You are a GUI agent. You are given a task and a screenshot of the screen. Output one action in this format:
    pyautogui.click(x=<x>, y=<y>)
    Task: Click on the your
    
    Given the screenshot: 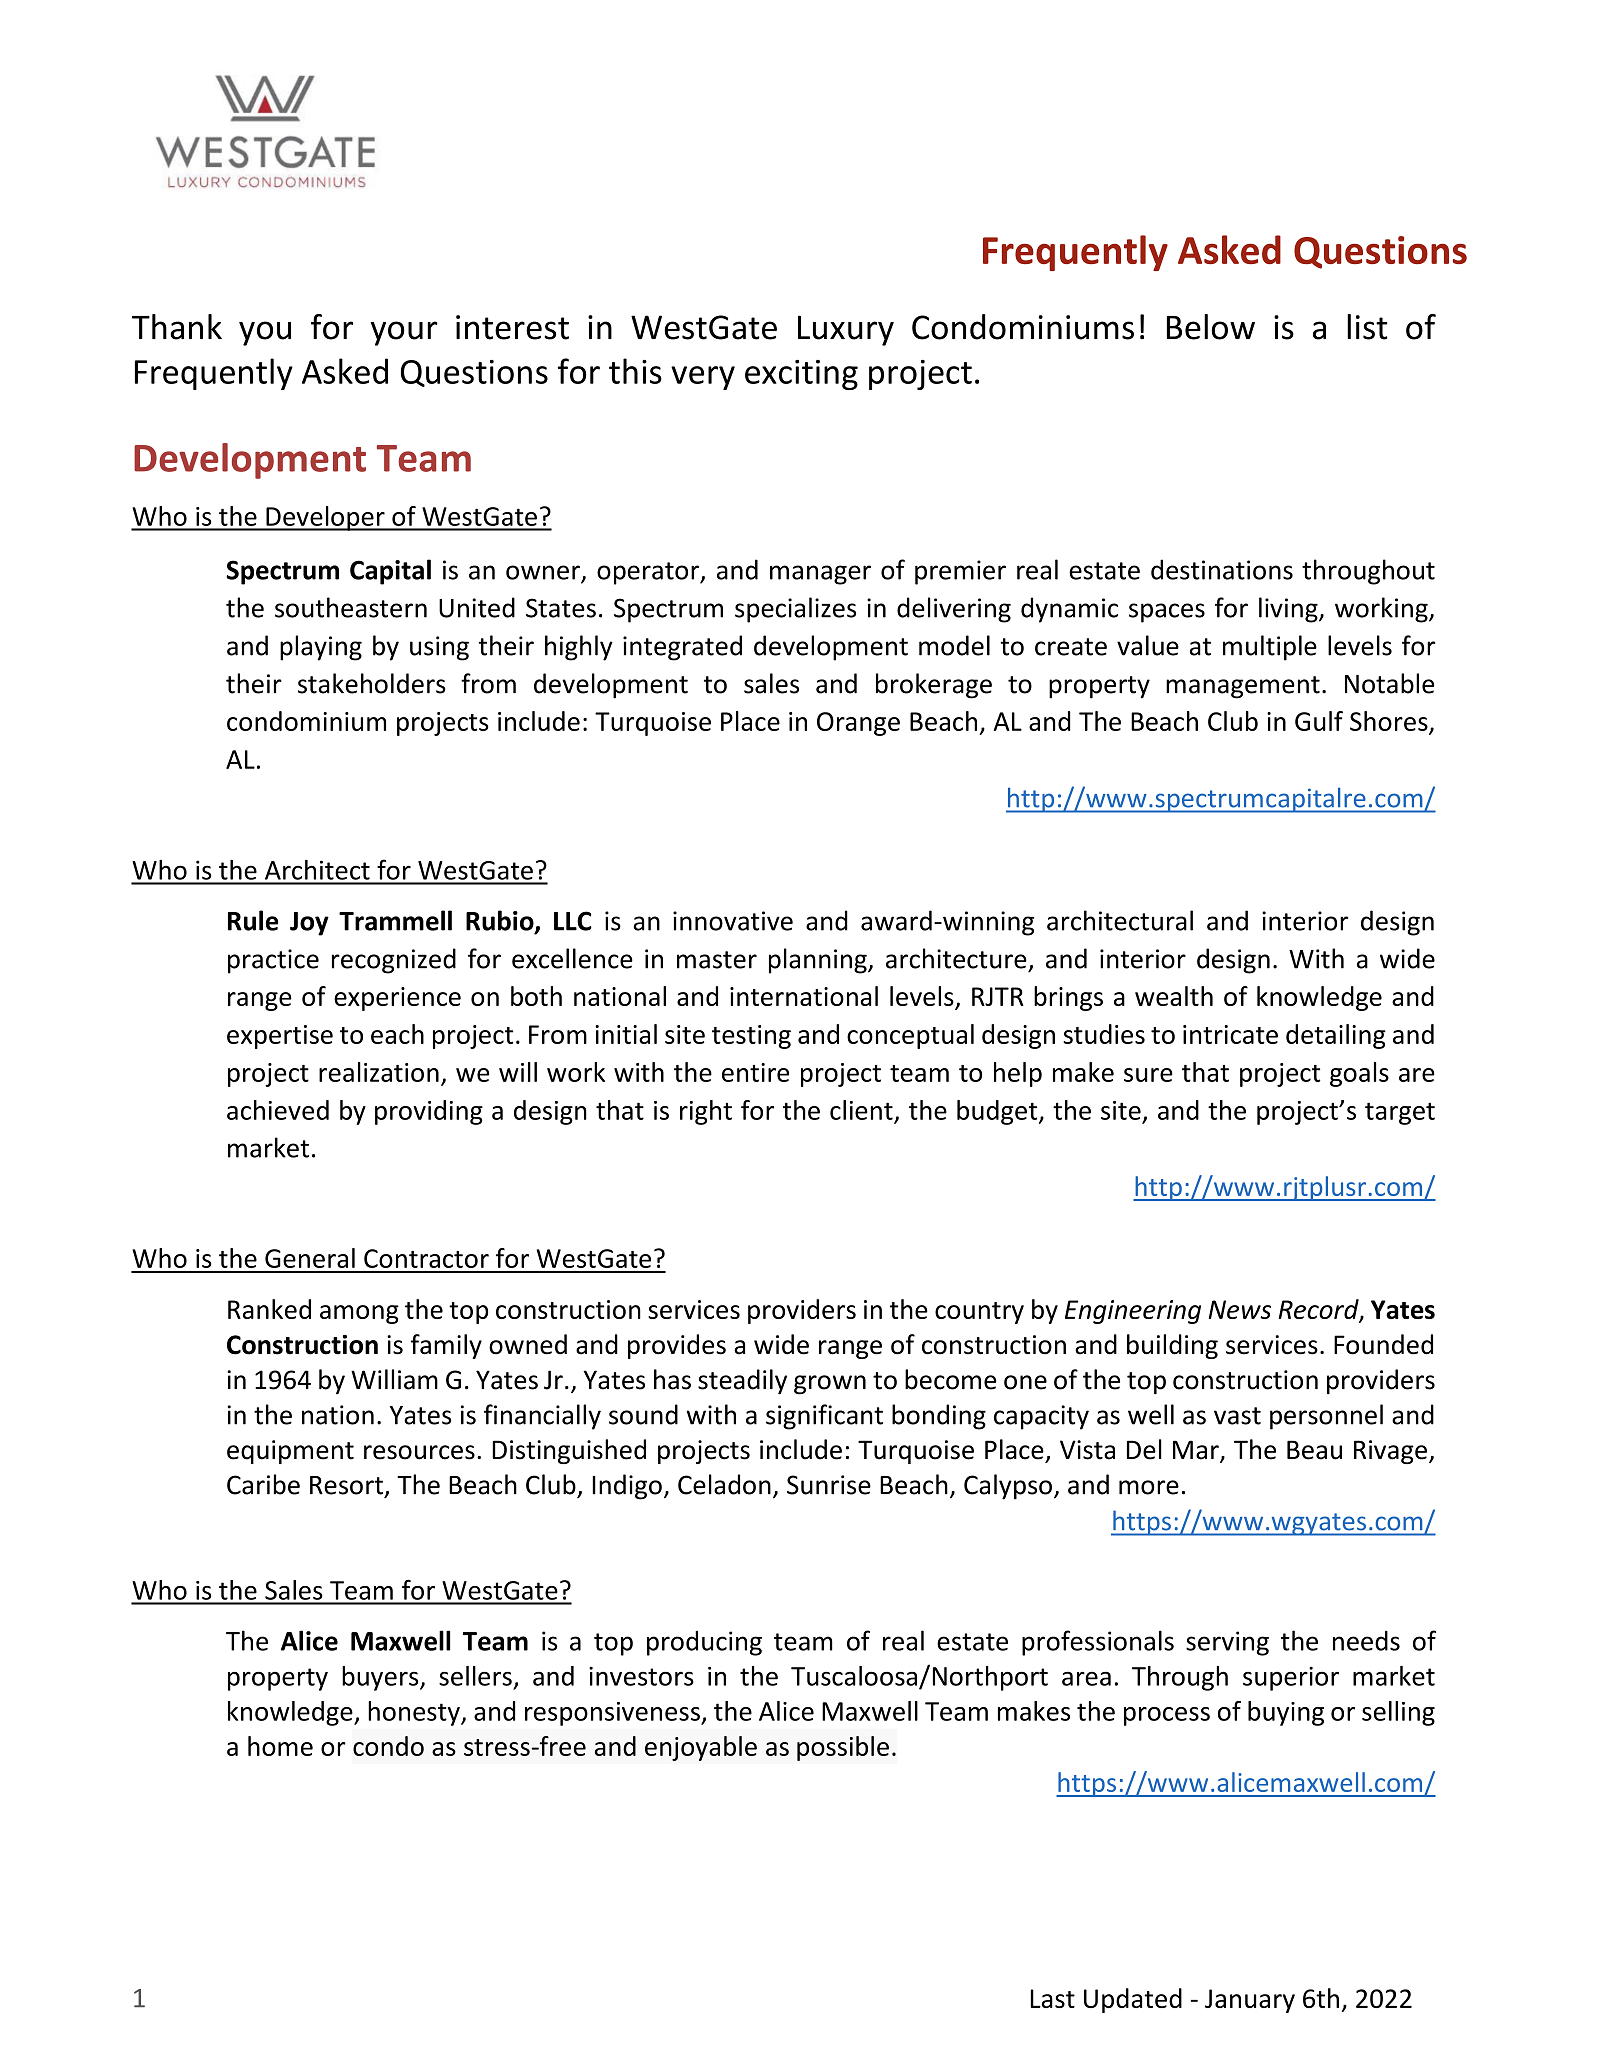 What is the action you would take?
    pyautogui.click(x=404, y=333)
